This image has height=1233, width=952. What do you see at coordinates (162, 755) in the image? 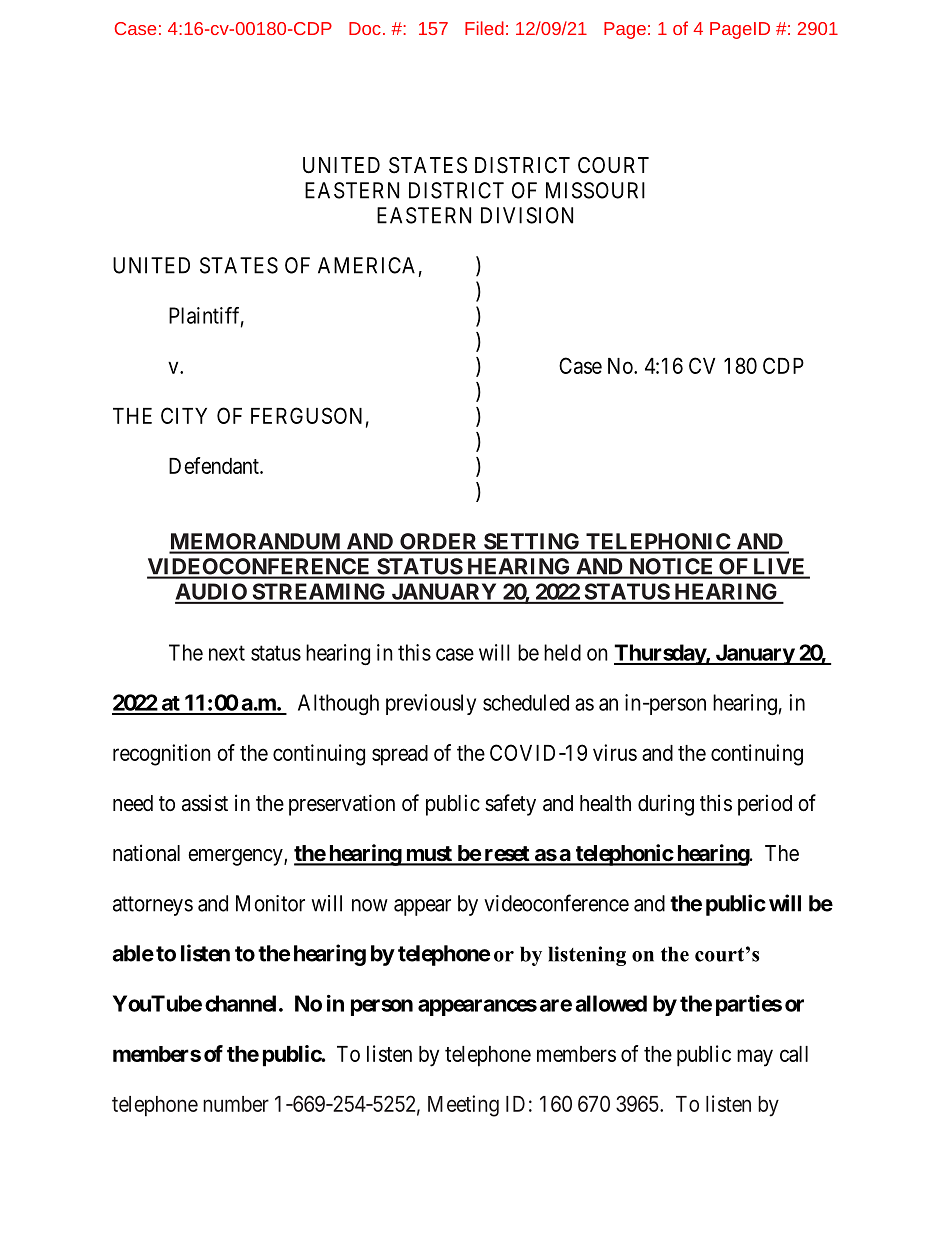
I see `recognition` at bounding box center [162, 755].
